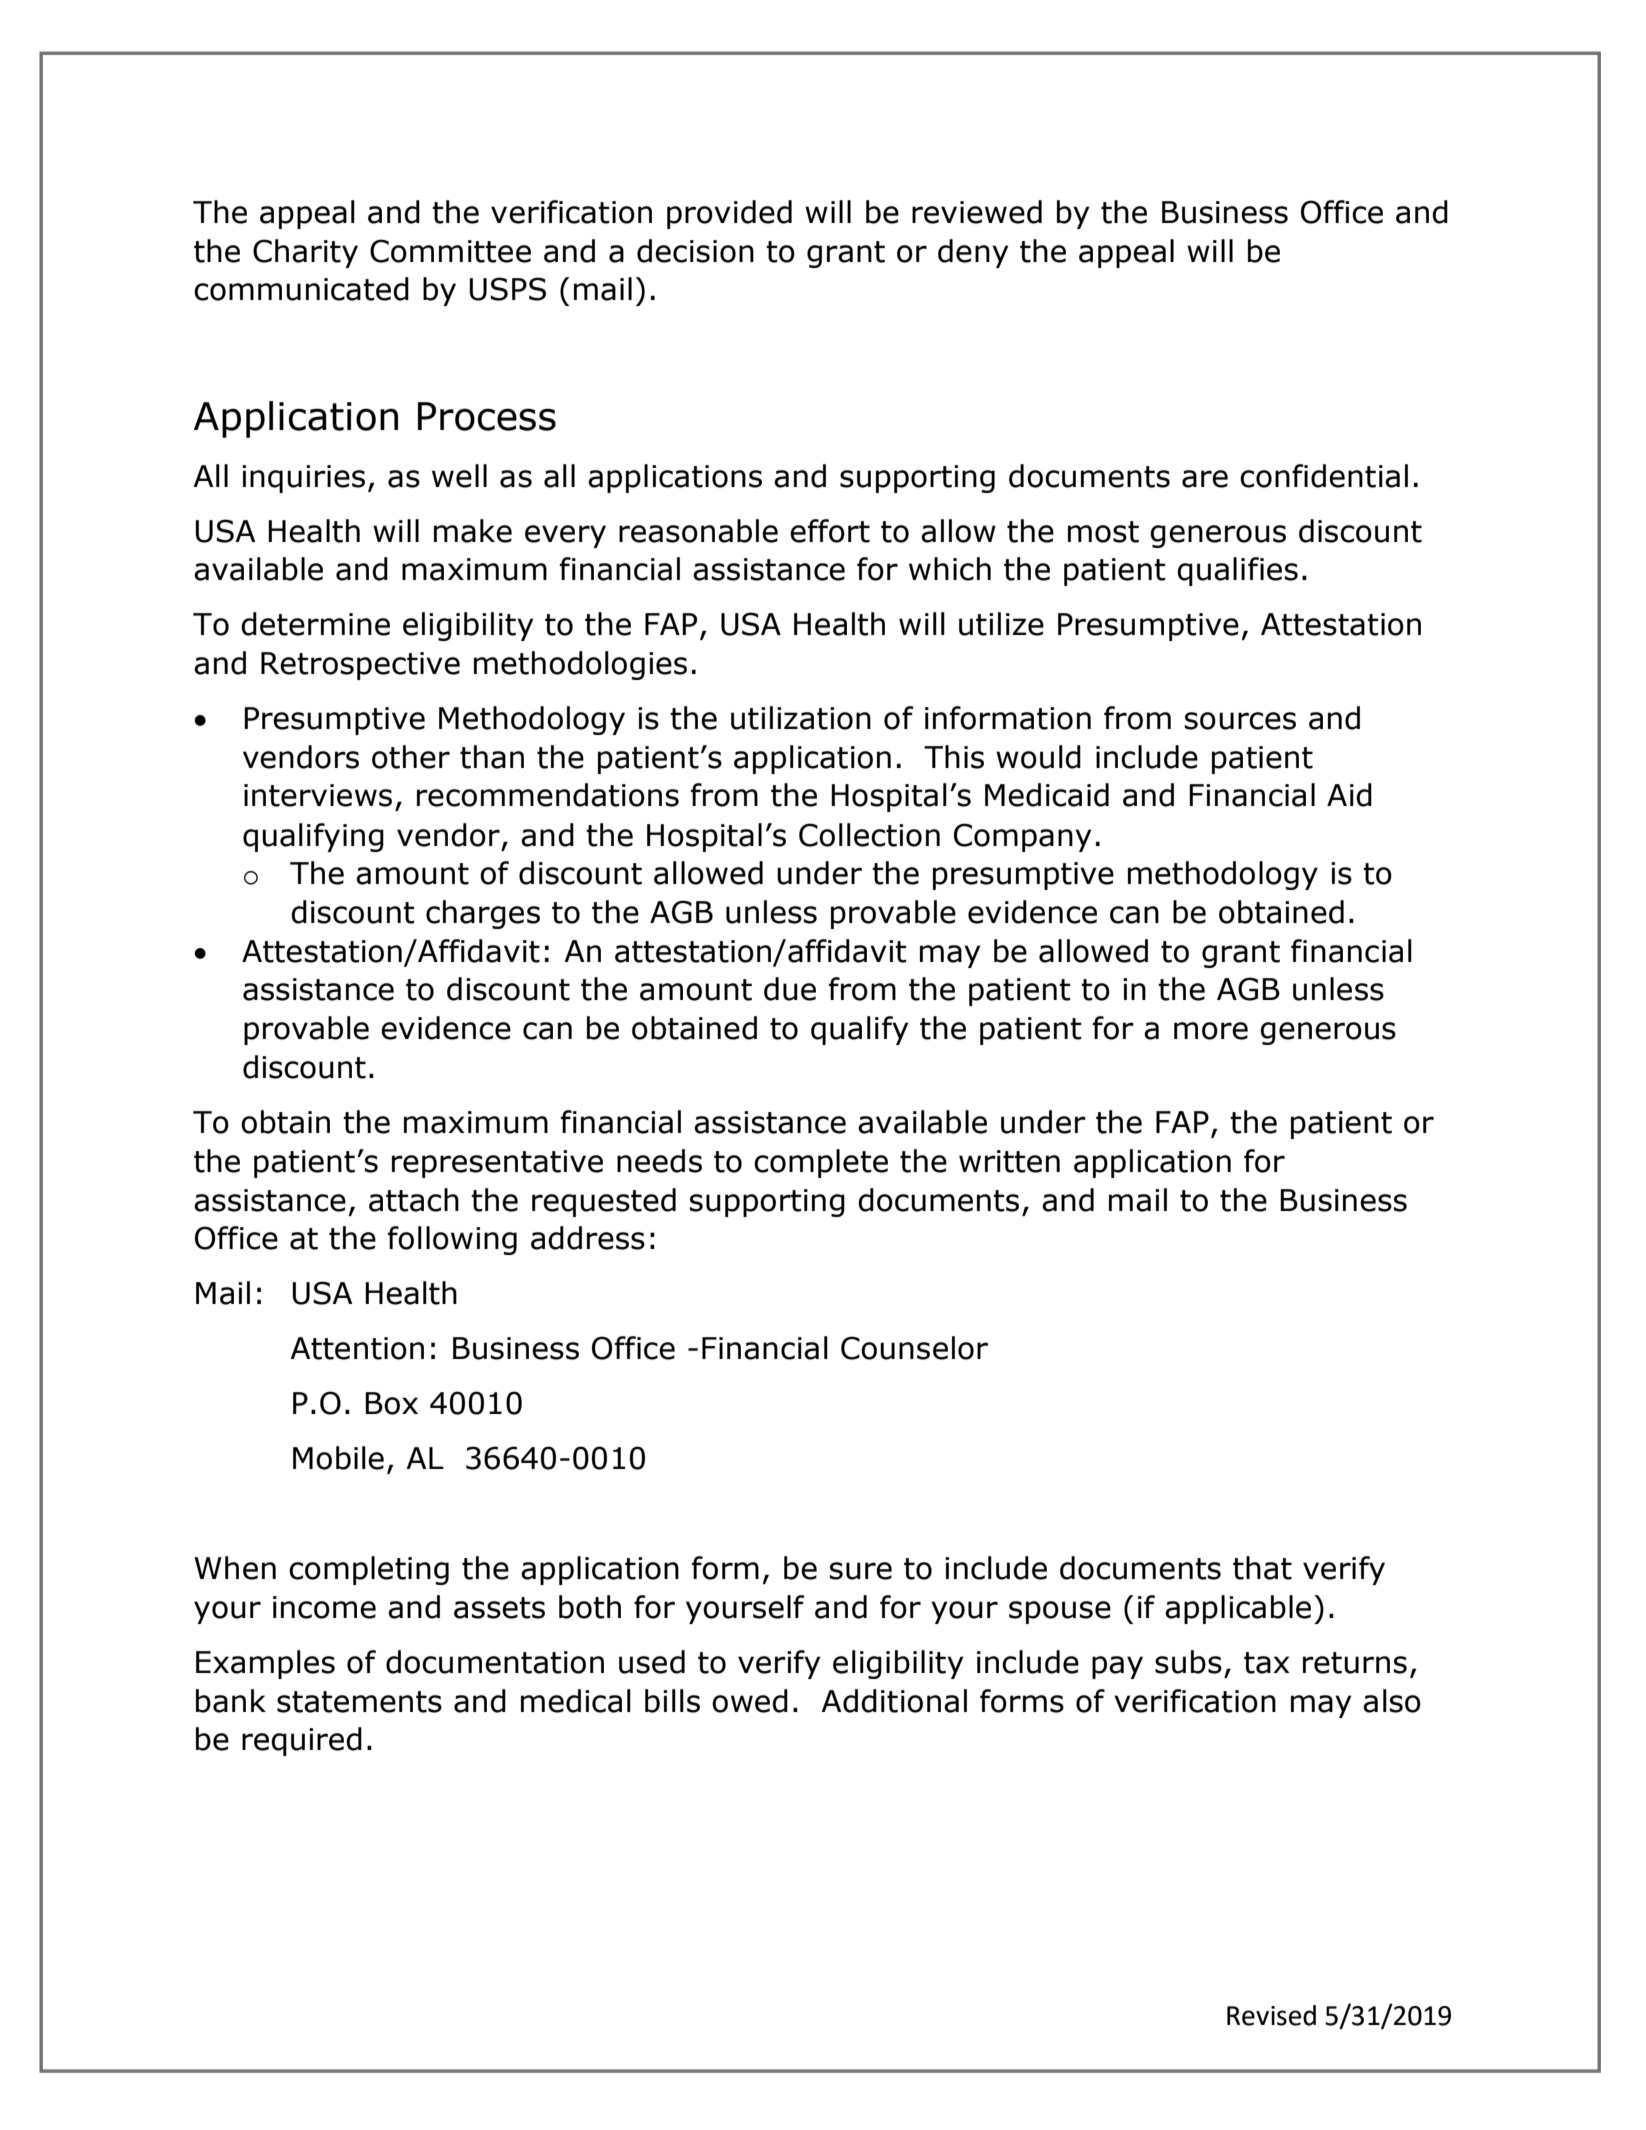 The image size is (1646, 2130). I want to click on required, so click(302, 1741).
